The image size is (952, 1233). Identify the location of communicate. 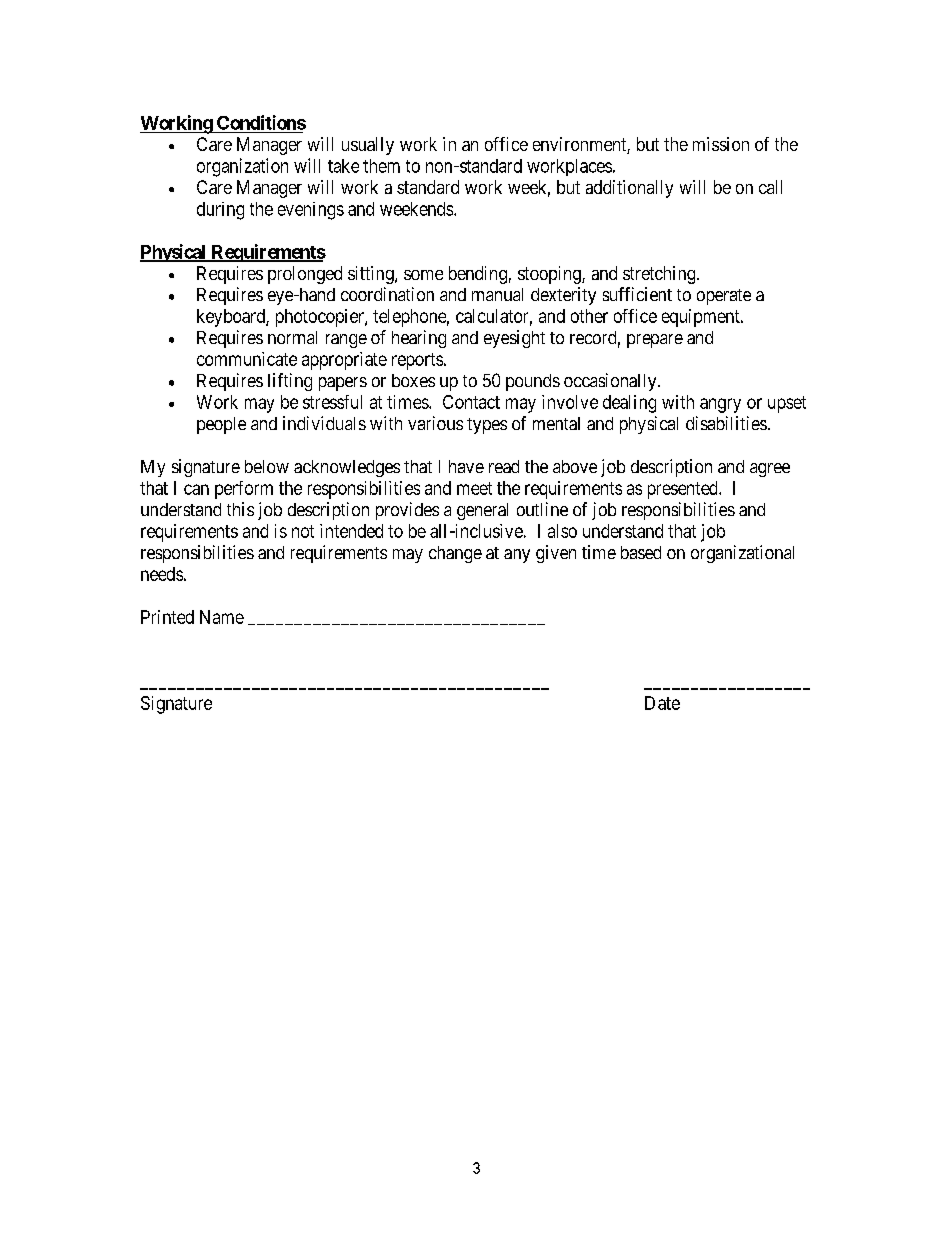
(247, 359).
